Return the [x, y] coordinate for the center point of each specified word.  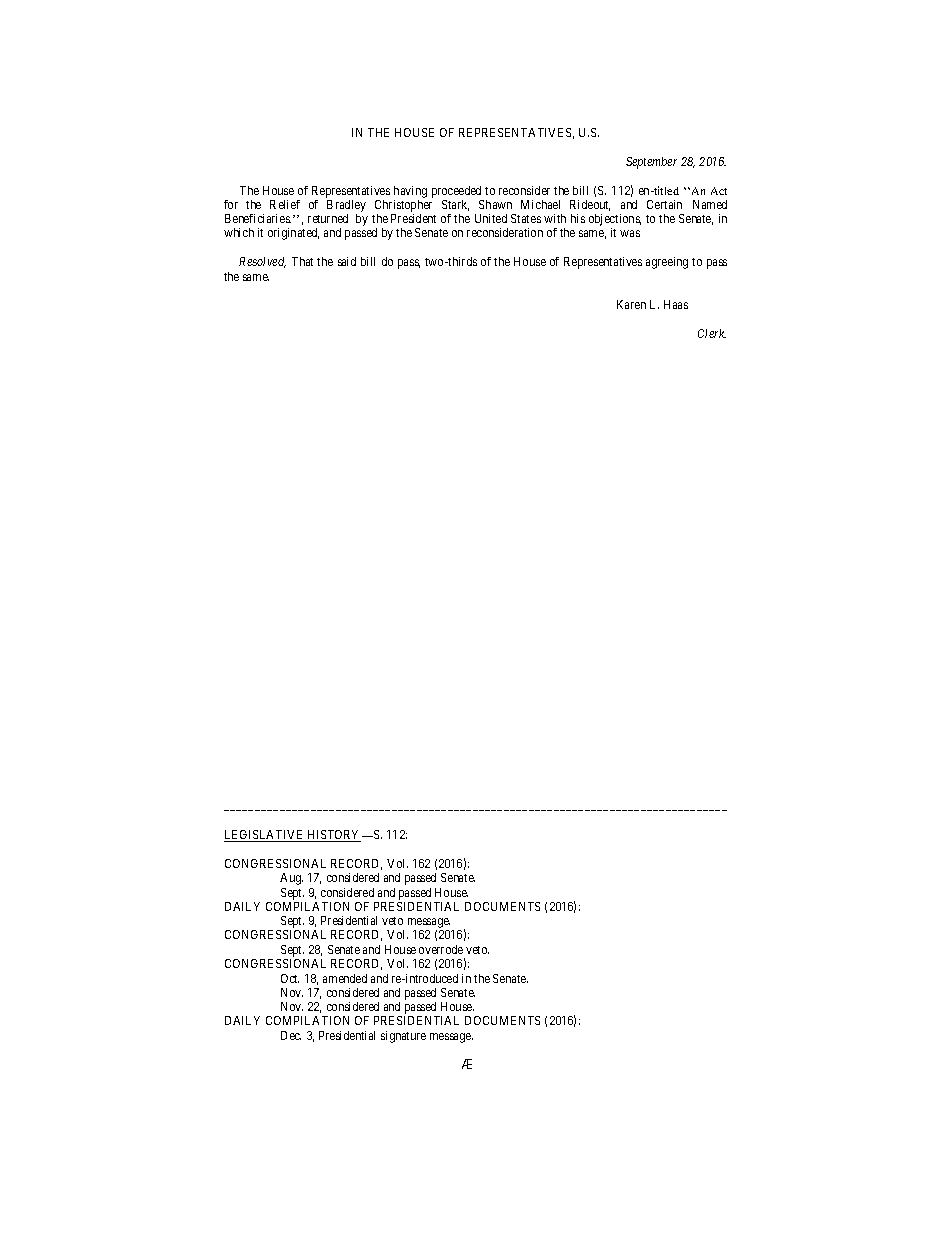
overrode [441, 949]
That [302, 261]
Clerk [712, 333]
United [491, 218]
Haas [676, 304]
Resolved [262, 262]
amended [345, 978]
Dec [291, 1035]
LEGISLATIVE [265, 836]
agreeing [667, 263]
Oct [290, 978]
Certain [664, 204]
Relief [285, 204]
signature [403, 1037]
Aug [291, 879]
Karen [631, 304]
